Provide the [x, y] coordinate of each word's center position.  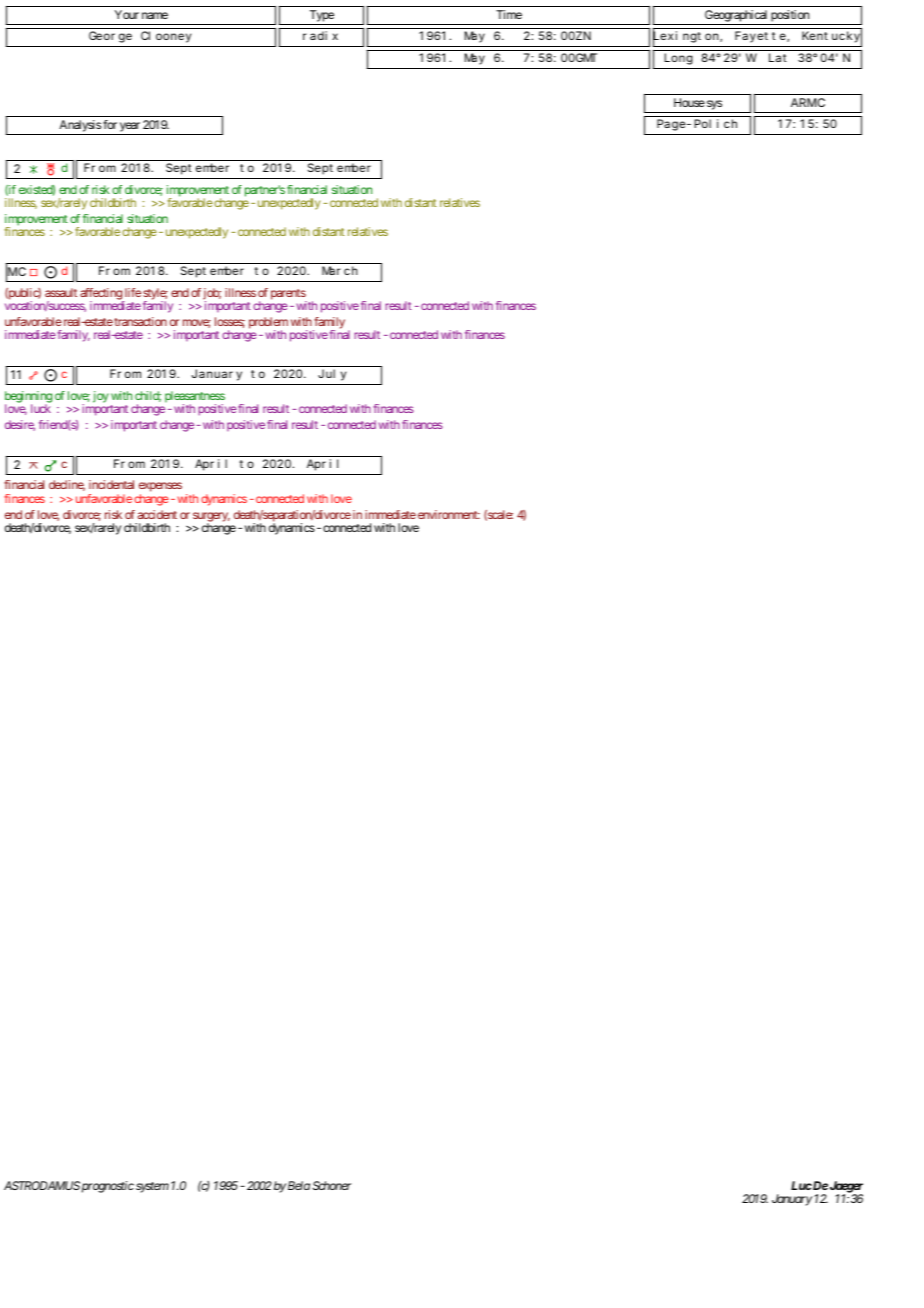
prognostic [108, 1187]
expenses [160, 488]
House [689, 102]
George [110, 37]
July [332, 375]
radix [320, 35]
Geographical [736, 16]
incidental [111, 484]
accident [157, 514]
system [152, 1187]
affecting [102, 295]
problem [268, 324]
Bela [299, 1185]
